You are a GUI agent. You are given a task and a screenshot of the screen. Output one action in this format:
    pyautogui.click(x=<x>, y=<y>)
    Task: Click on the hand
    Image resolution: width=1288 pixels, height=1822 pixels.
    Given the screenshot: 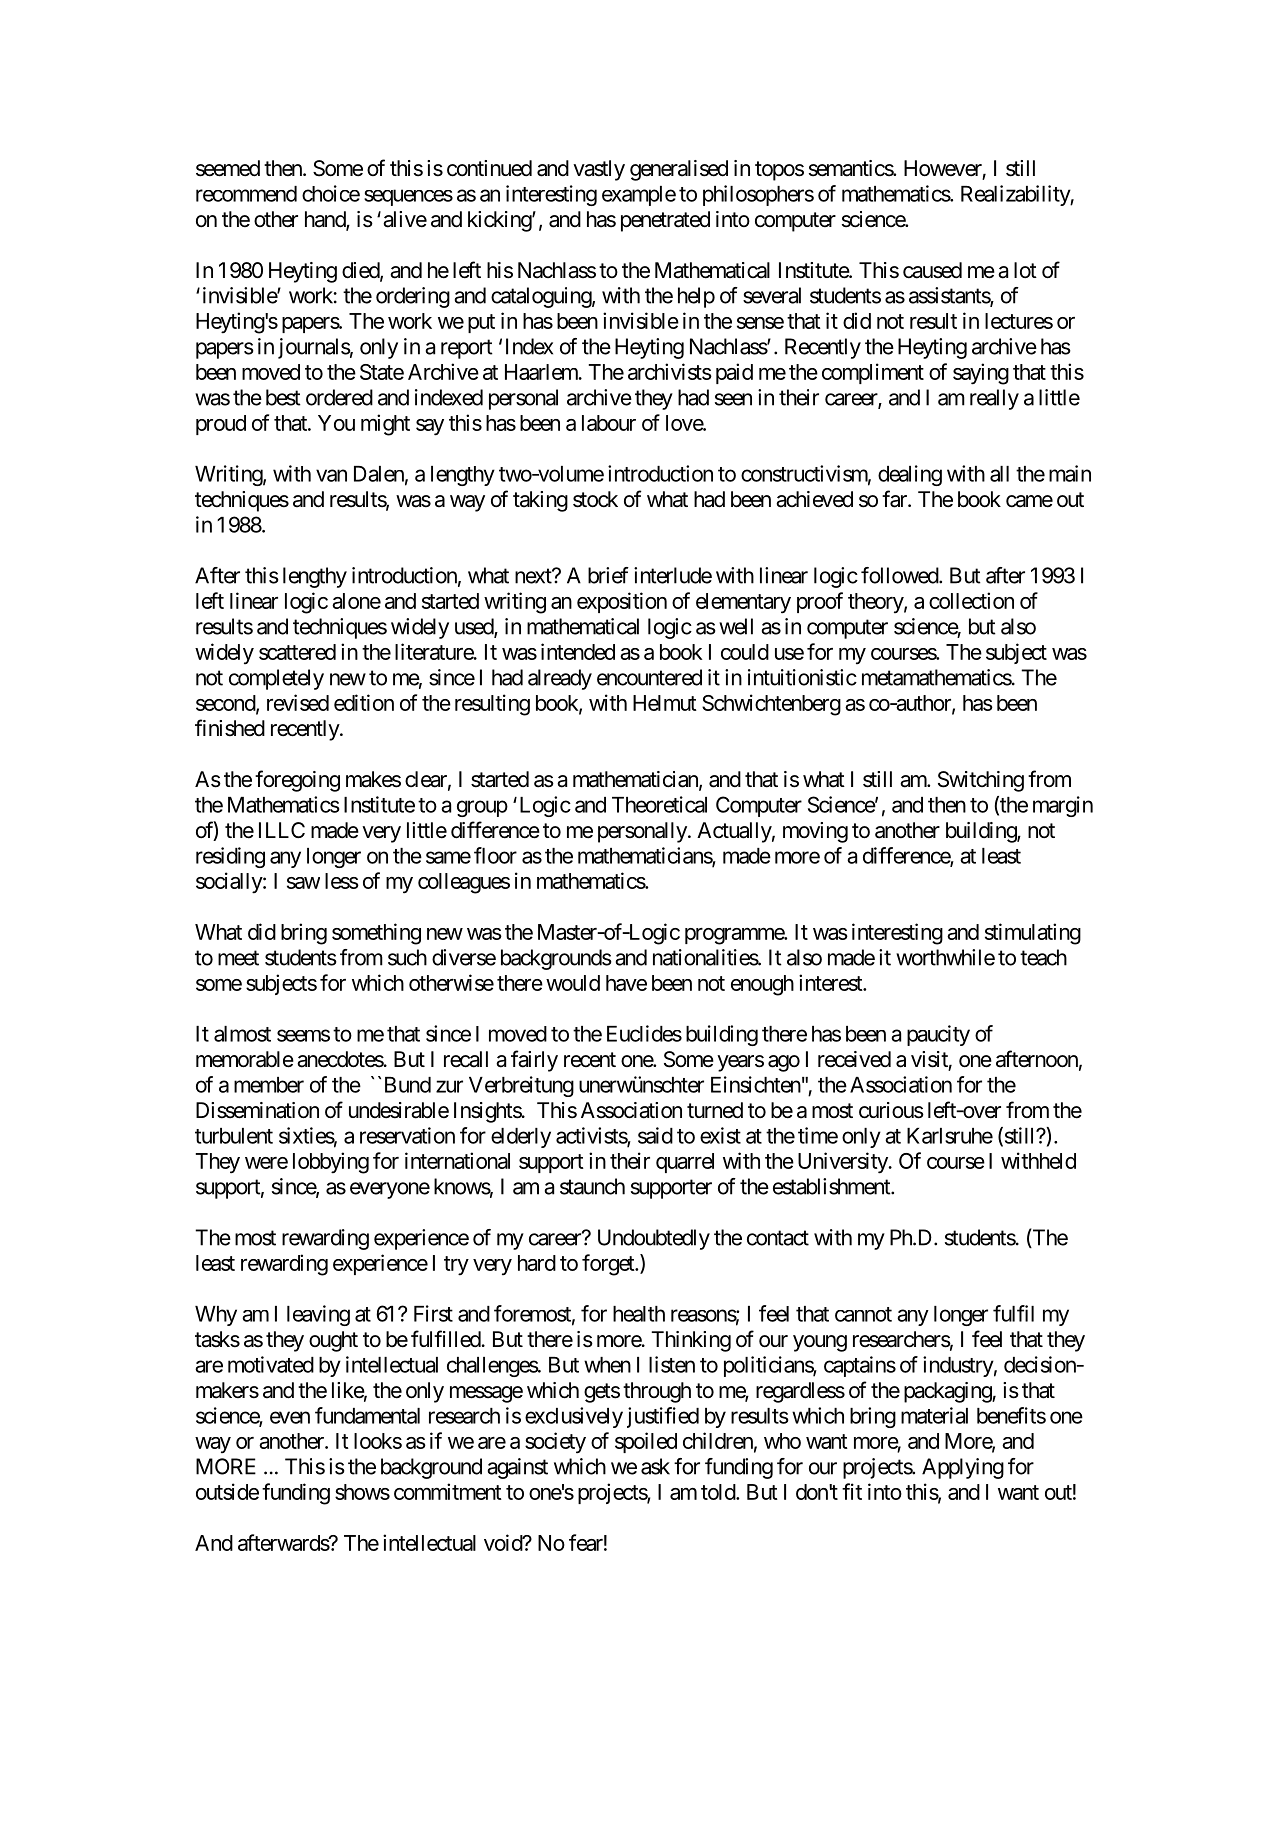 What is the action you would take?
    pyautogui.click(x=326, y=220)
